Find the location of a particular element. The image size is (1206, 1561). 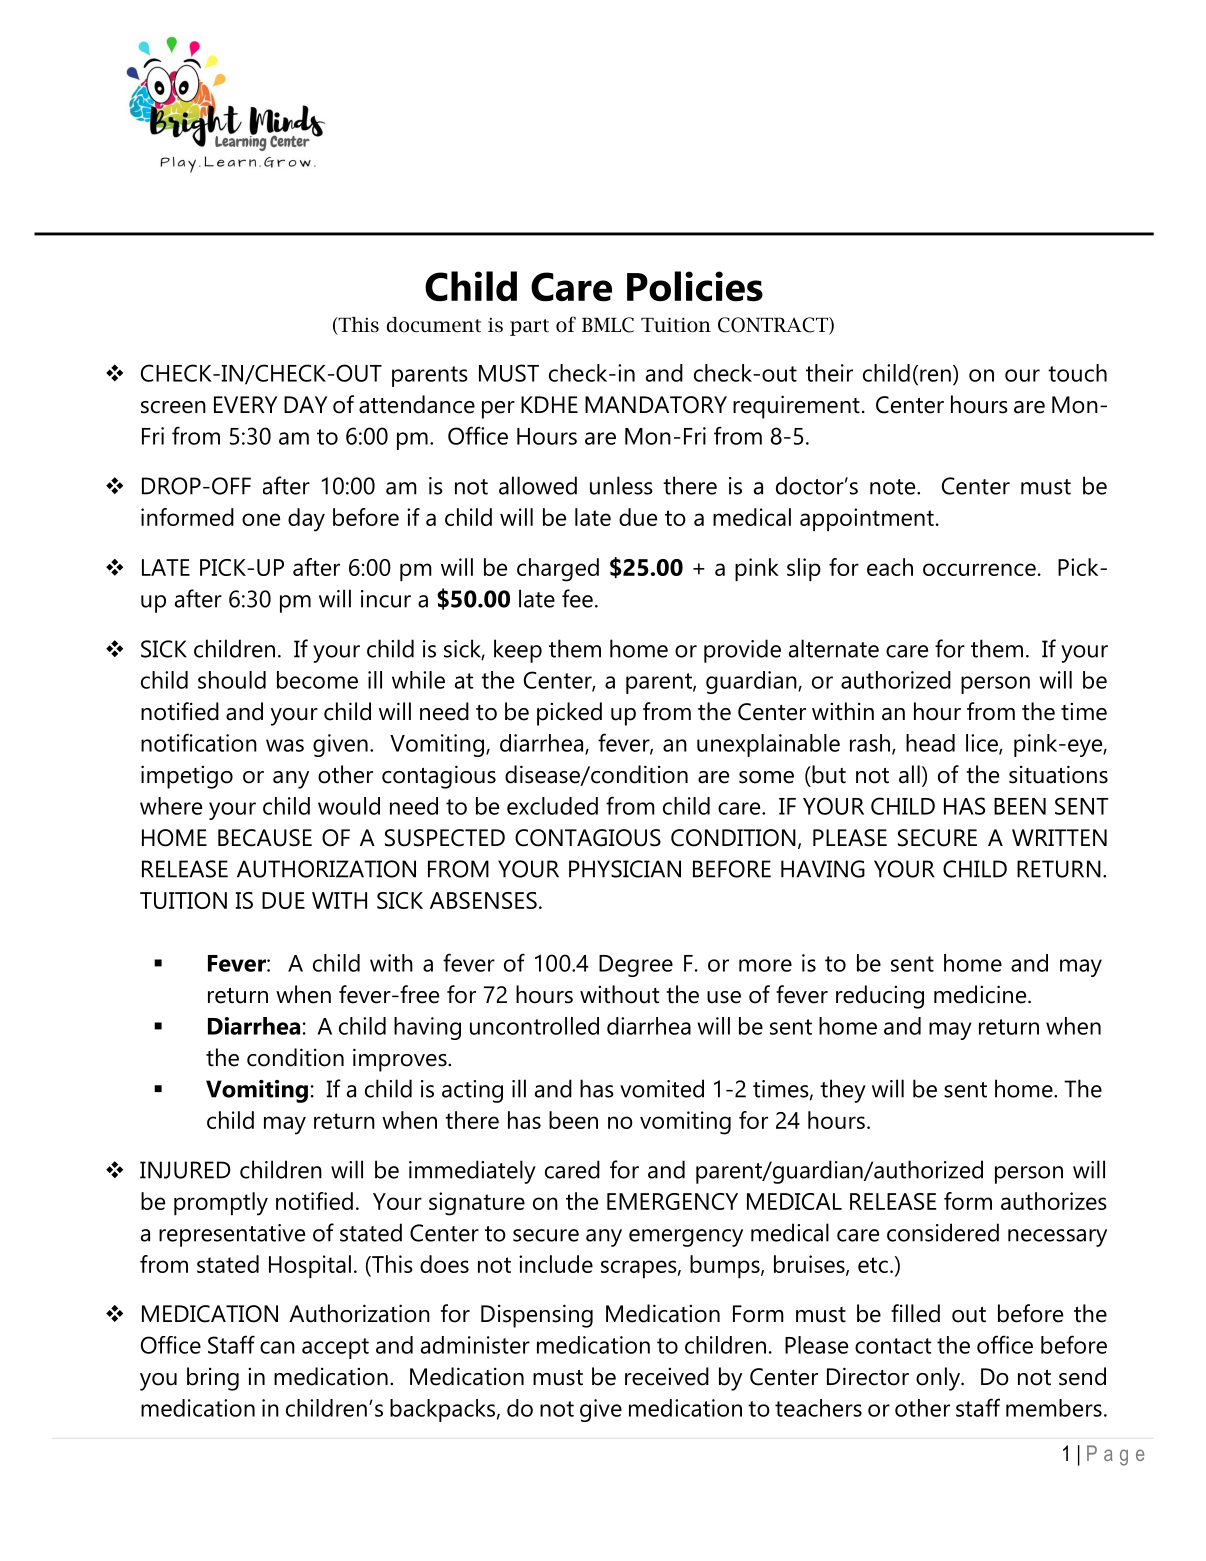

Policies is located at coordinates (695, 286).
